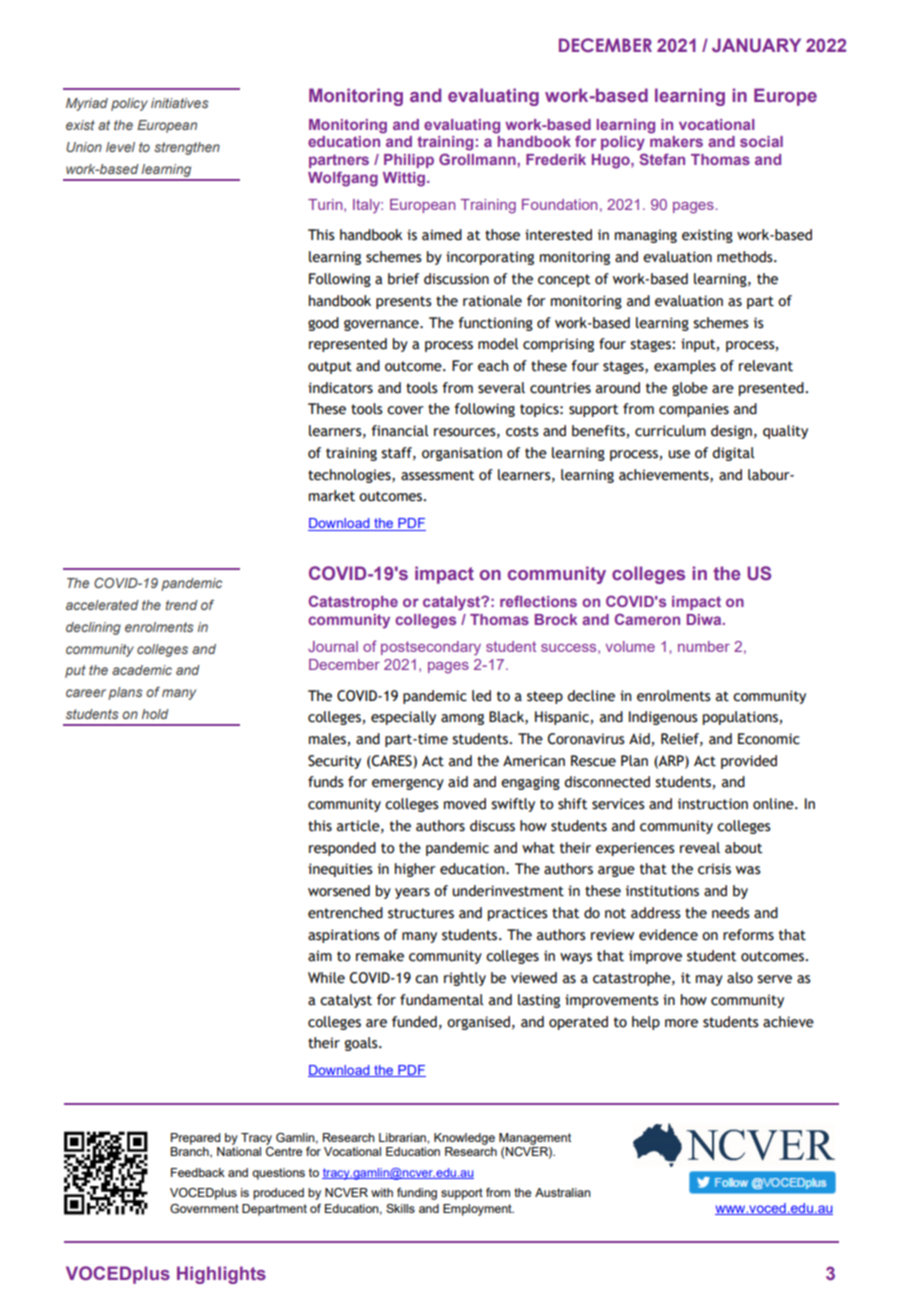 This document has height=1308, width=924. What do you see at coordinates (409, 161) in the document?
I see `Philipp` at bounding box center [409, 161].
